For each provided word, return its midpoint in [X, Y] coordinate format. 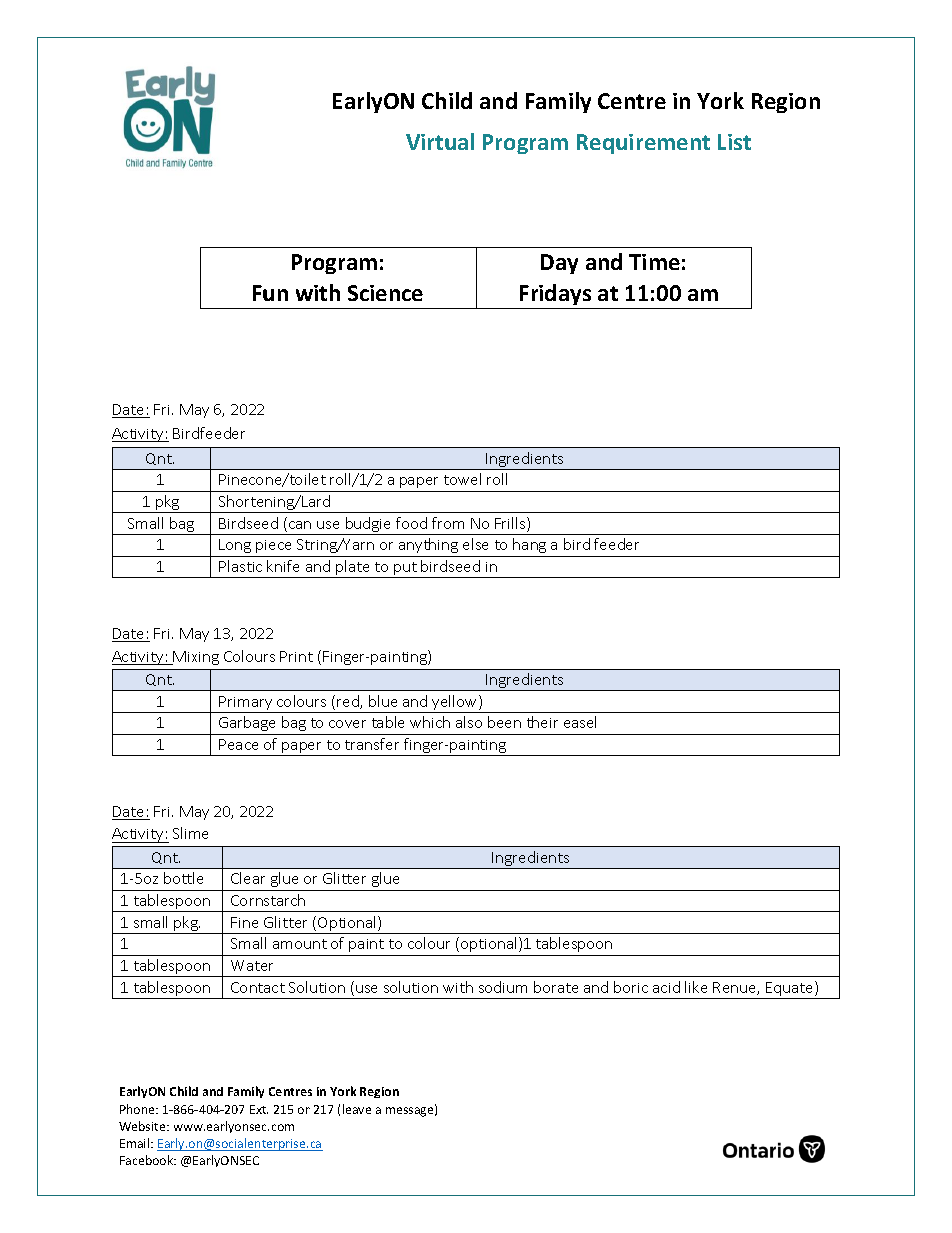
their [542, 722]
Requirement [643, 144]
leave [357, 1109]
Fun [270, 293]
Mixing [195, 658]
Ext [259, 1109]
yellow [455, 704]
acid [666, 987]
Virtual [440, 141]
